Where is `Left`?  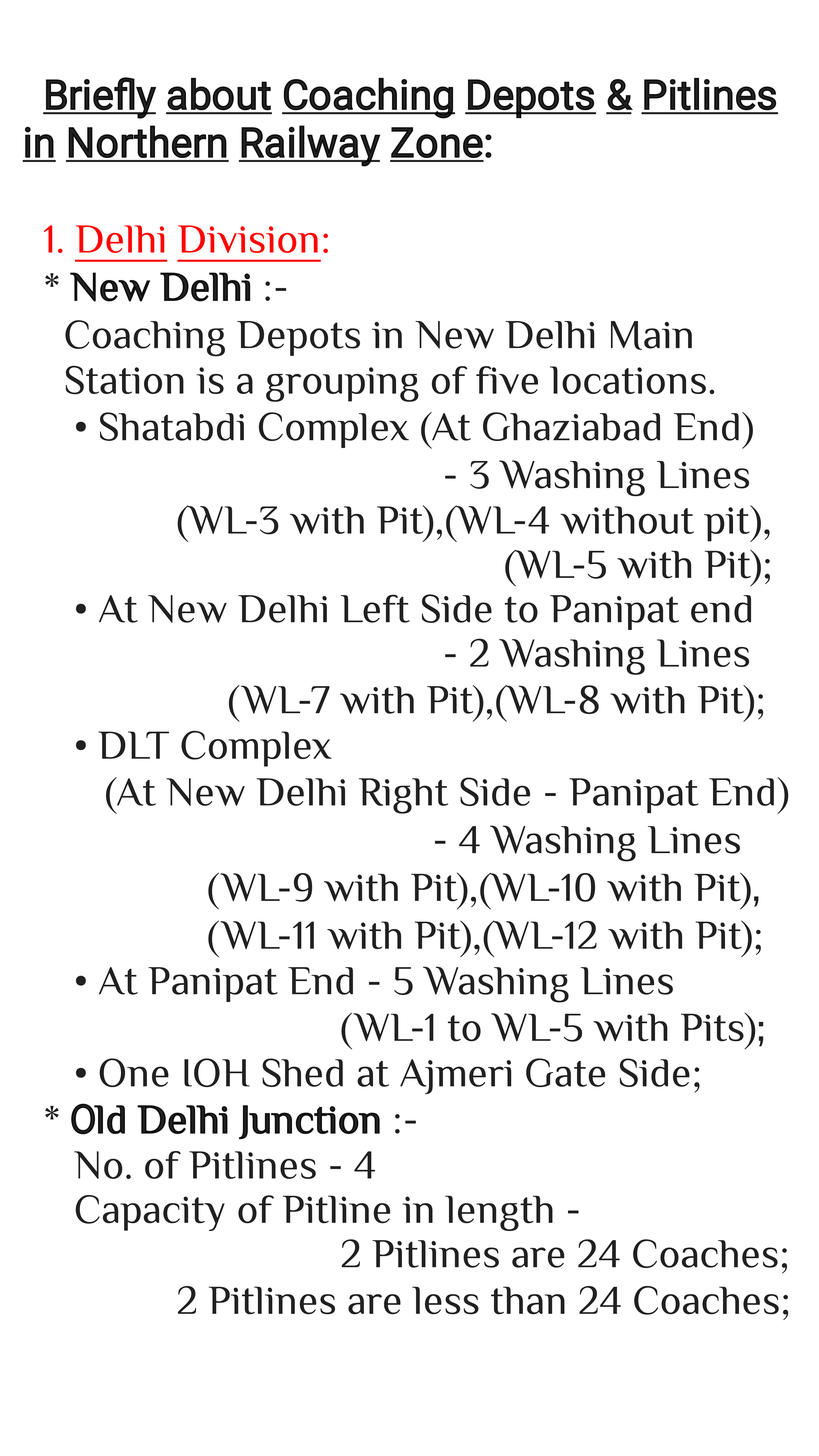
Left is located at coordinates (375, 608).
